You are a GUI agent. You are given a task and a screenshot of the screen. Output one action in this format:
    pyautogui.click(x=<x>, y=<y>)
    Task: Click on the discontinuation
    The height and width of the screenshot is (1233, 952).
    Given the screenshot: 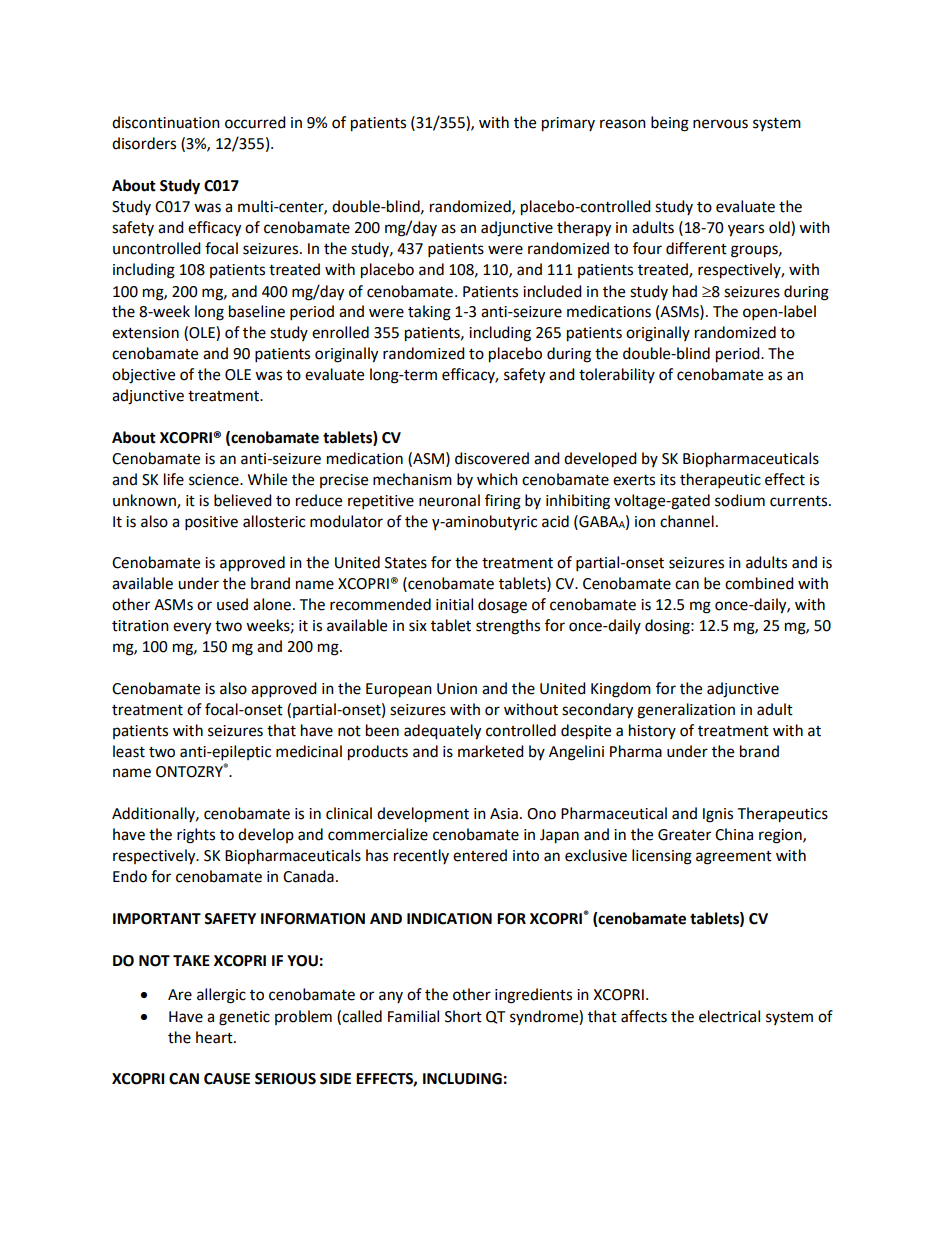 What is the action you would take?
    pyautogui.click(x=166, y=122)
